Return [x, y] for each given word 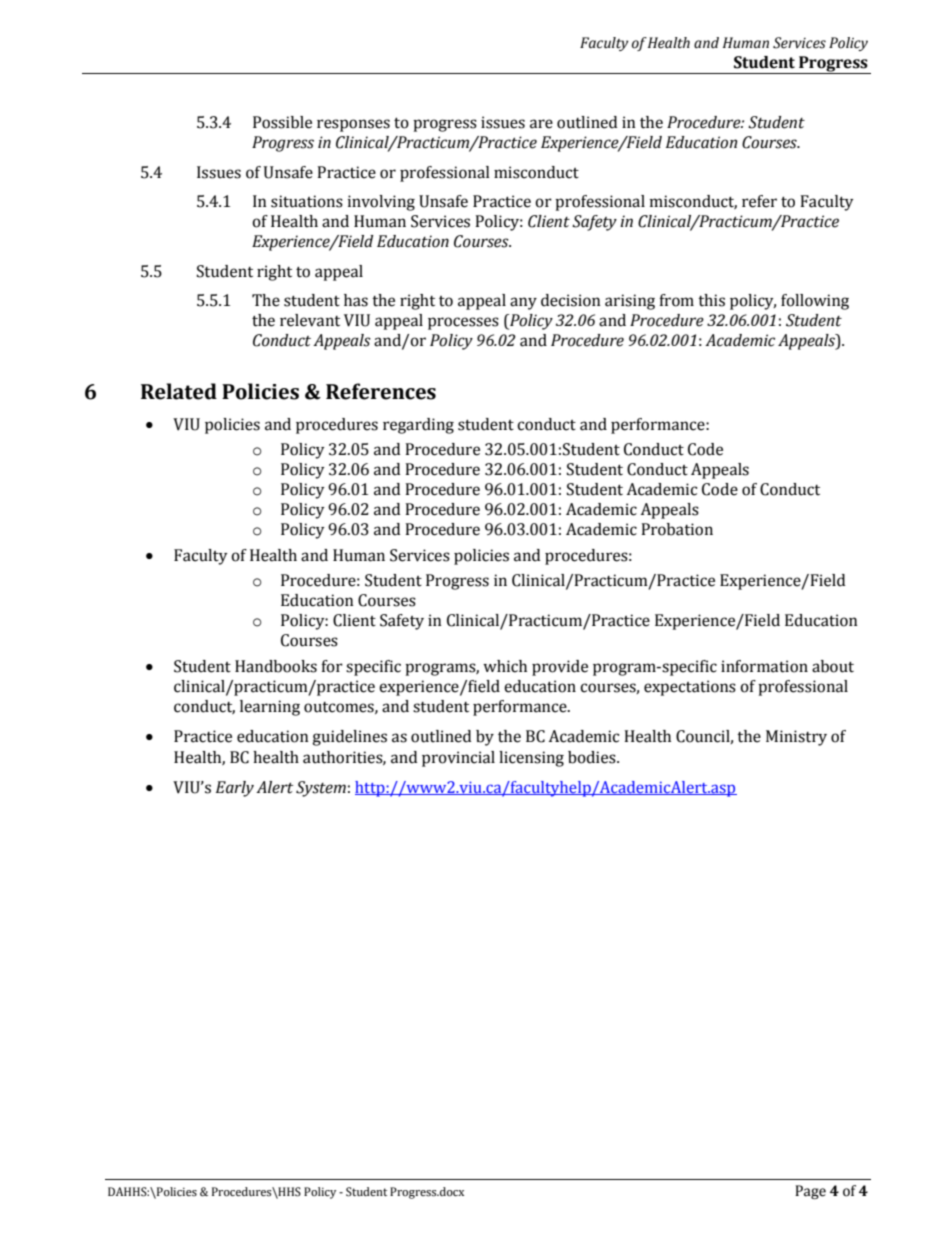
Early [235, 789]
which [505, 666]
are [541, 124]
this [711, 300]
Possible [282, 122]
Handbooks [276, 666]
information [764, 666]
